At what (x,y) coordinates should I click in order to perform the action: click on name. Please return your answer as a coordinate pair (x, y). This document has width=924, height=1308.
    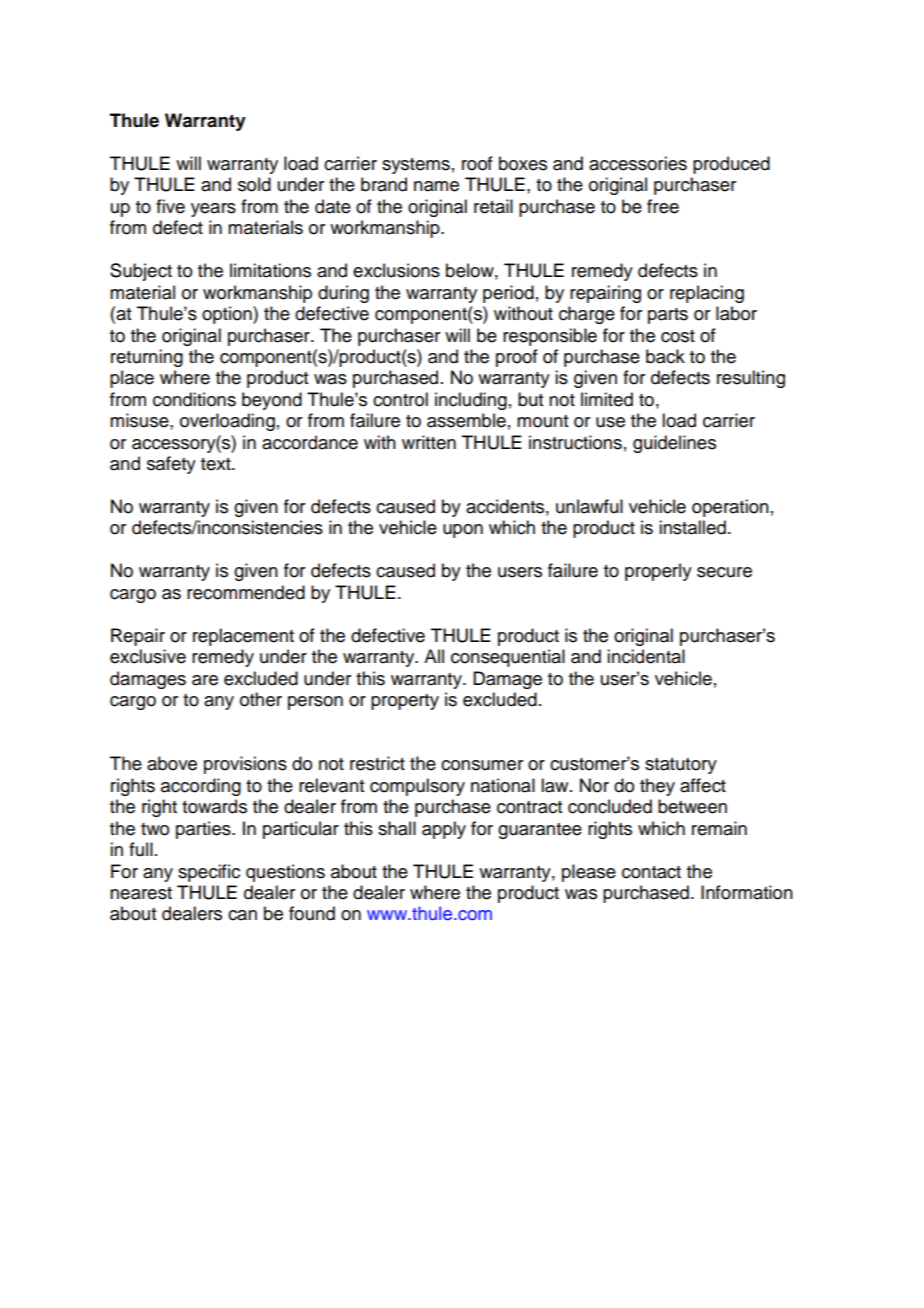
    Looking at the image, I should click on (436, 186).
